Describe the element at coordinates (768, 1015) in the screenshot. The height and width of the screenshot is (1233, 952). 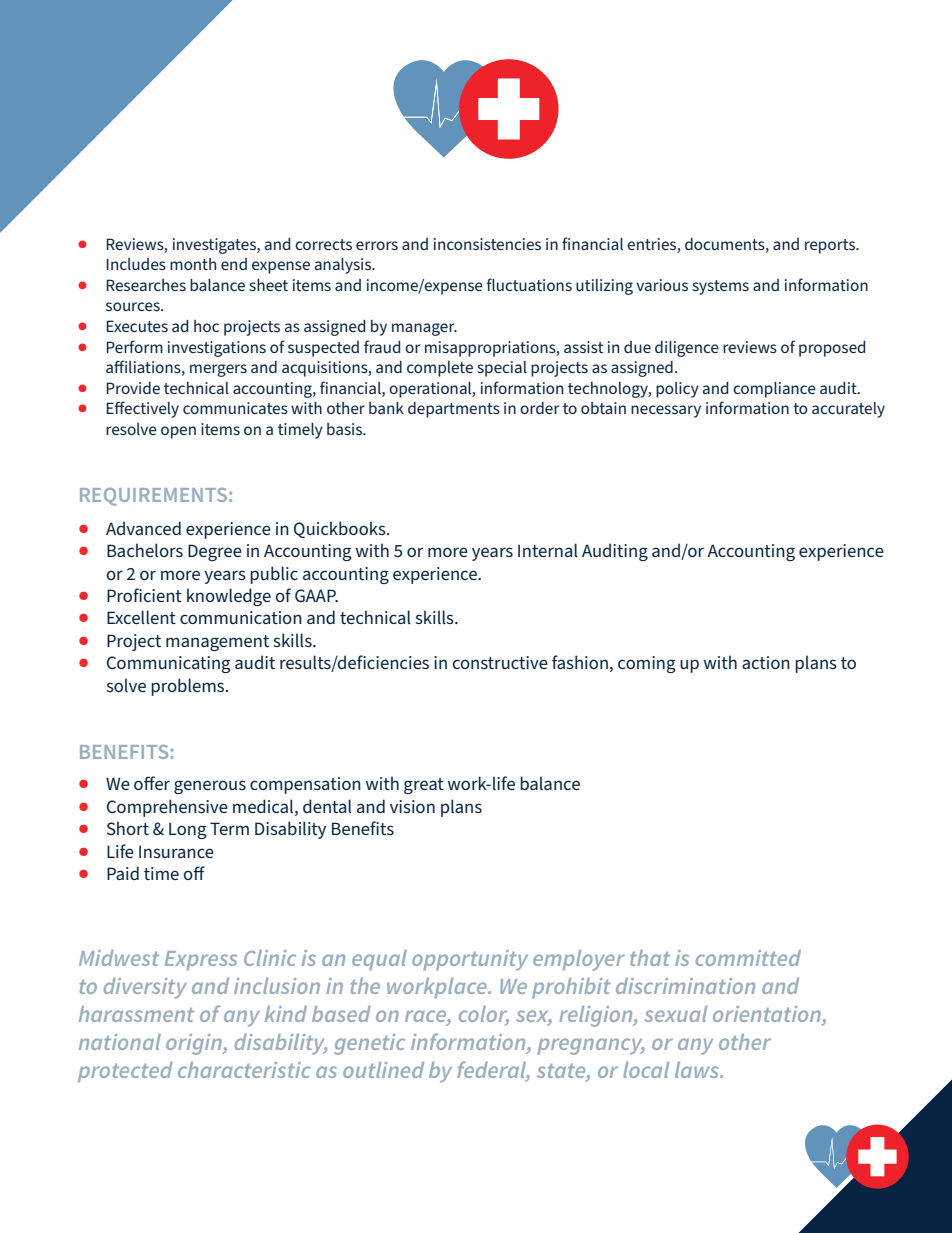
I see `orientation` at that location.
